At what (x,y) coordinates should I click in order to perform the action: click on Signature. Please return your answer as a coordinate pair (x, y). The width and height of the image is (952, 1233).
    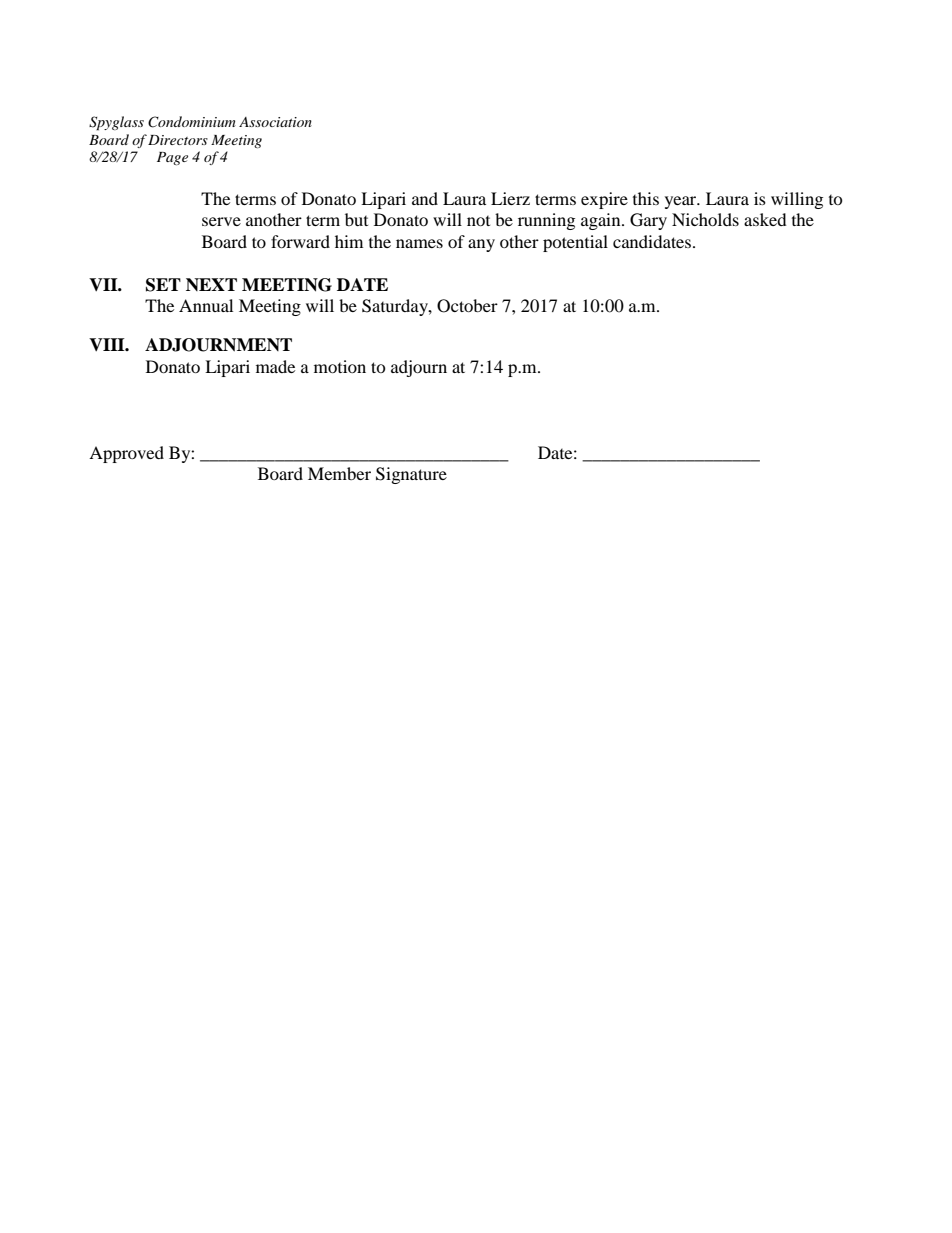
    Looking at the image, I should click on (411, 475).
